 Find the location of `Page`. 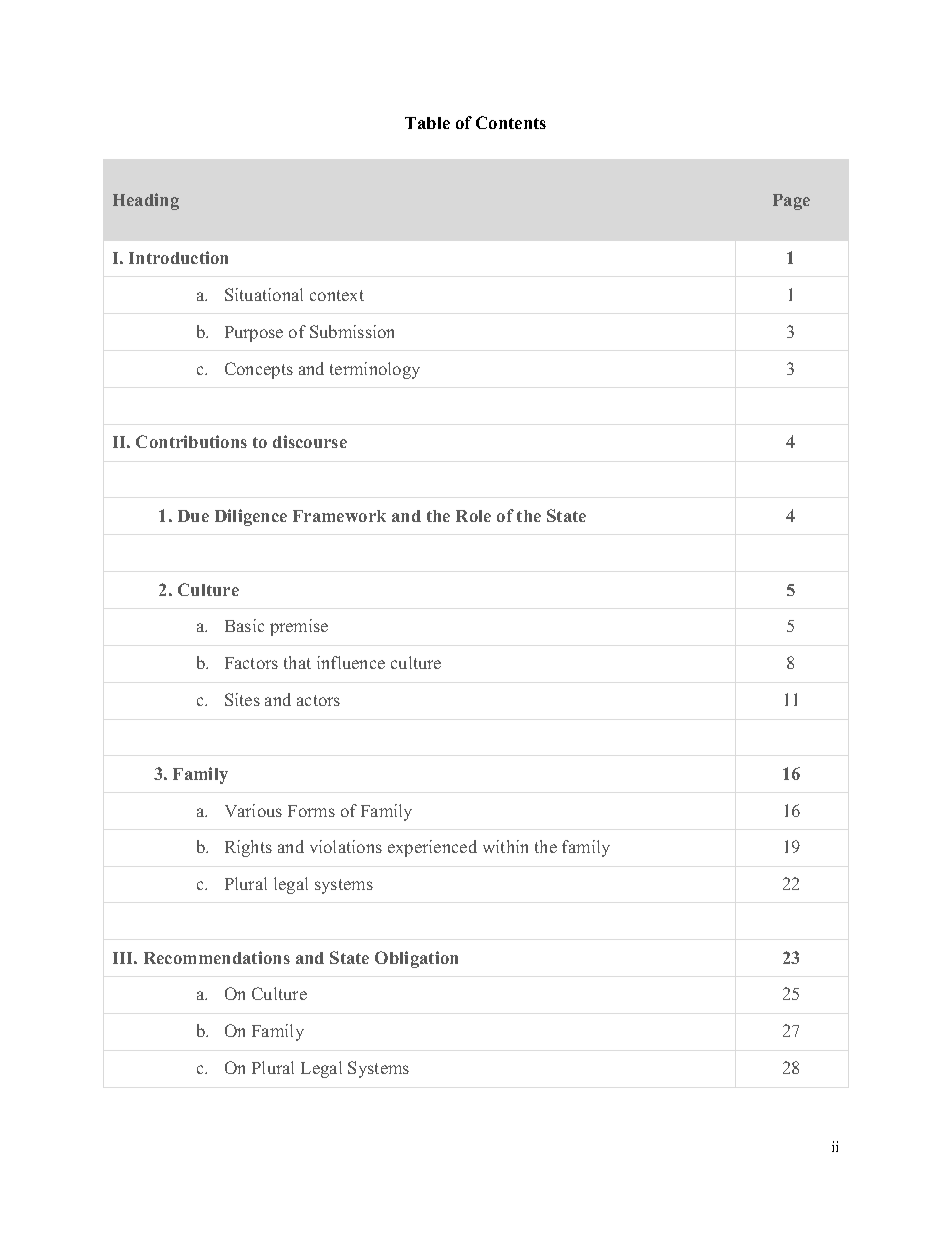

Page is located at coordinates (791, 202).
